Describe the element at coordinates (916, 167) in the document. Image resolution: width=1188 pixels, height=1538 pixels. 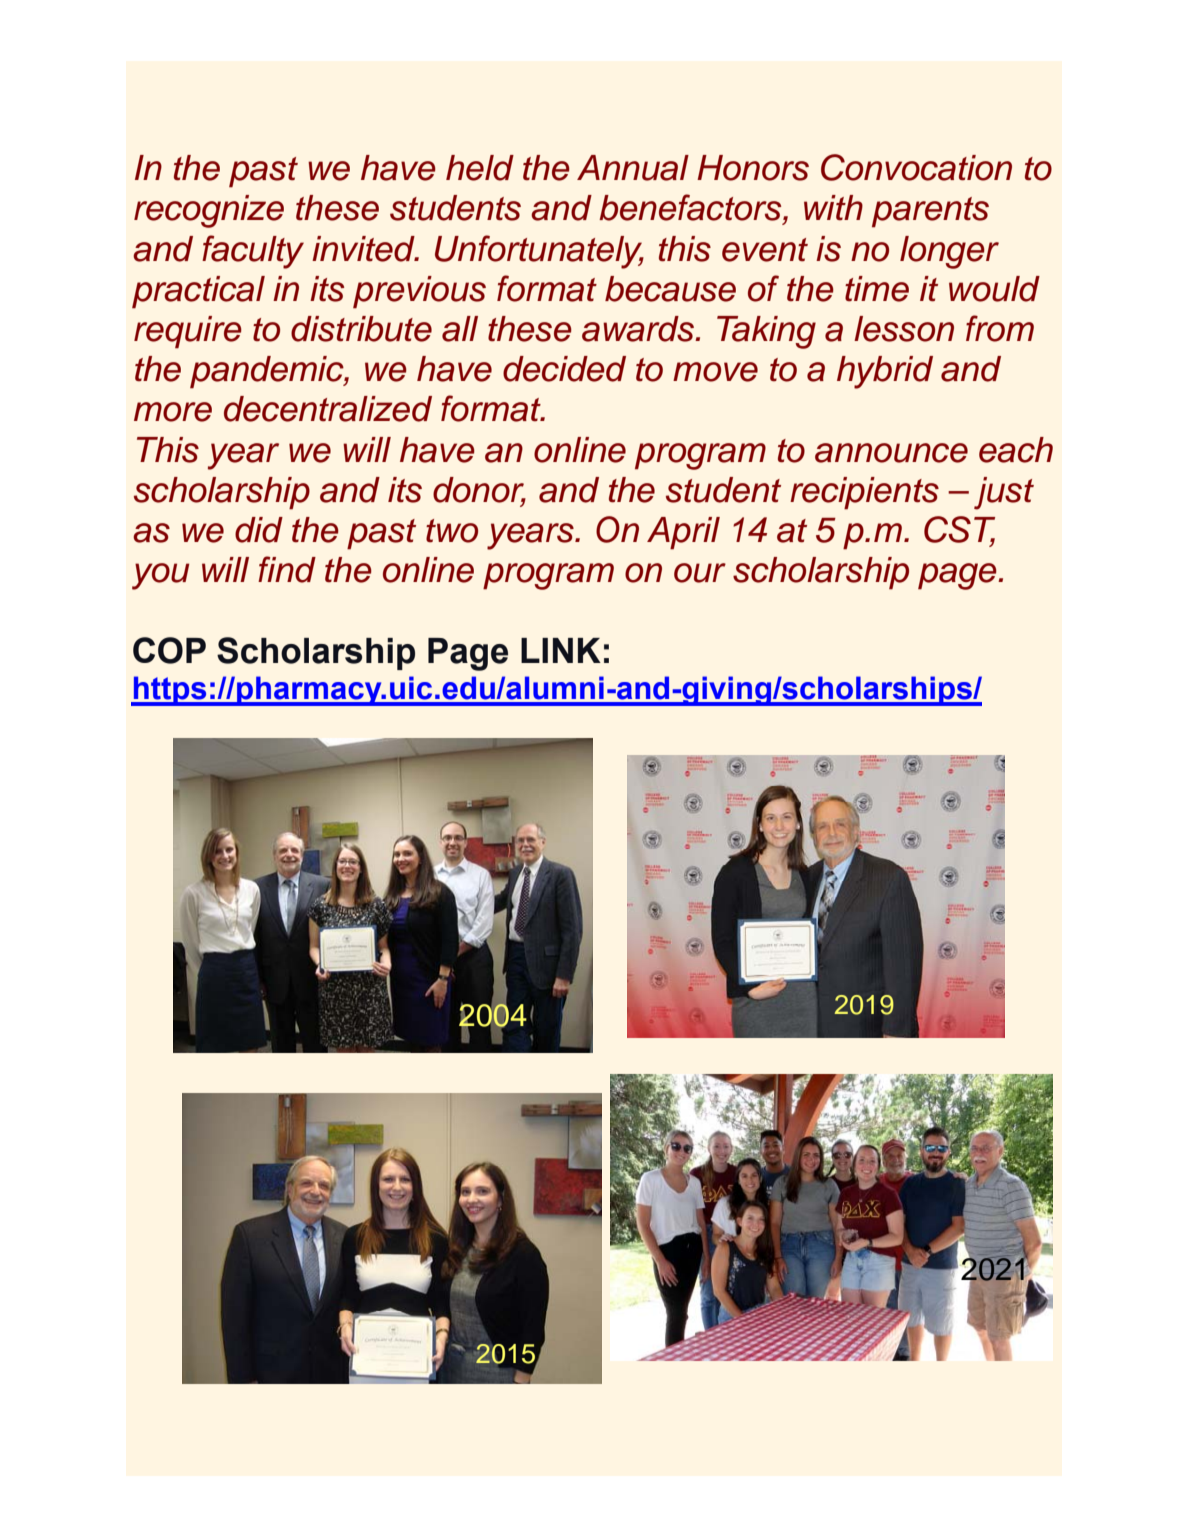
I see `Convocation` at that location.
